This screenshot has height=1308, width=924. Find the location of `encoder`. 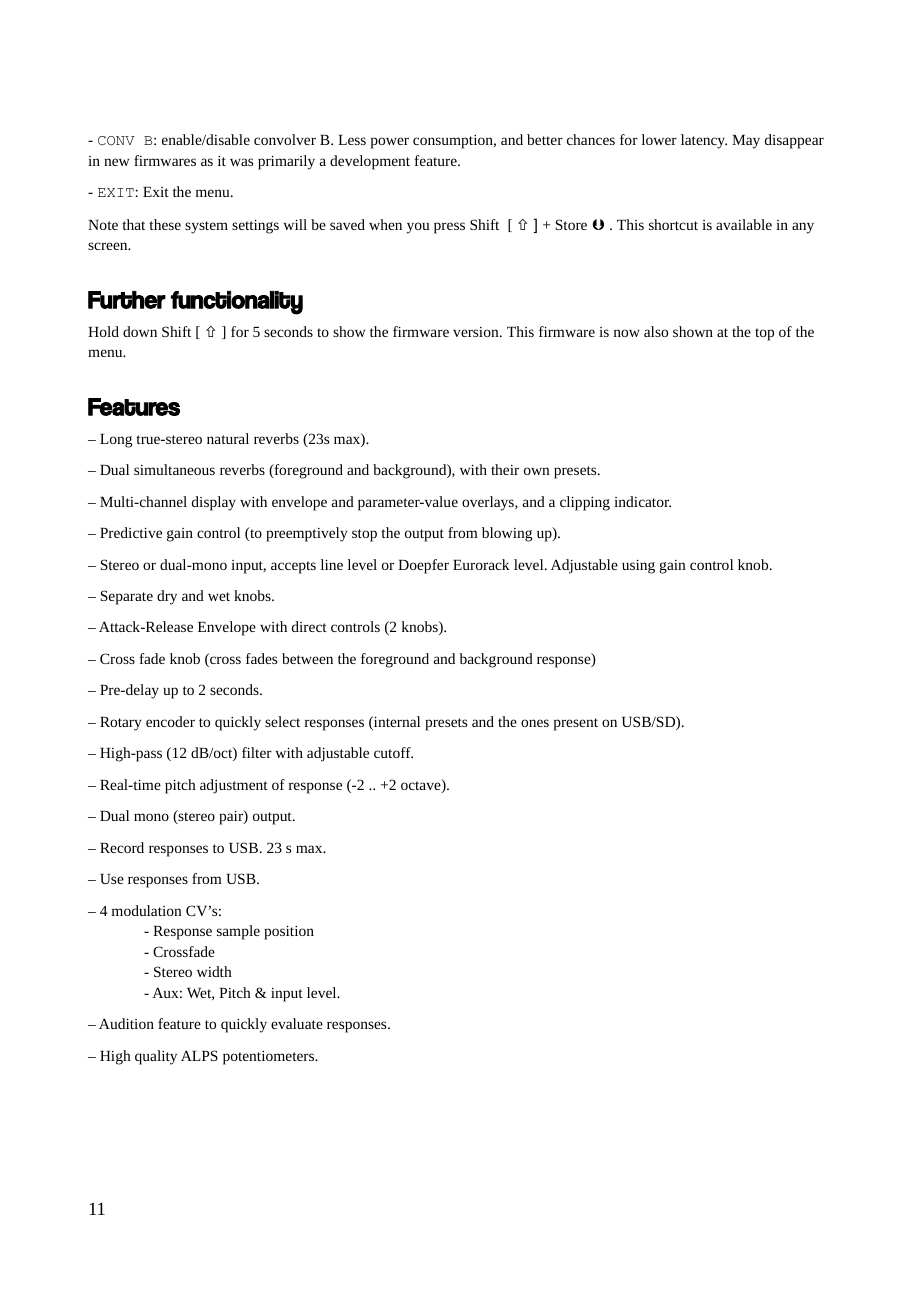

encoder is located at coordinates (170, 721).
